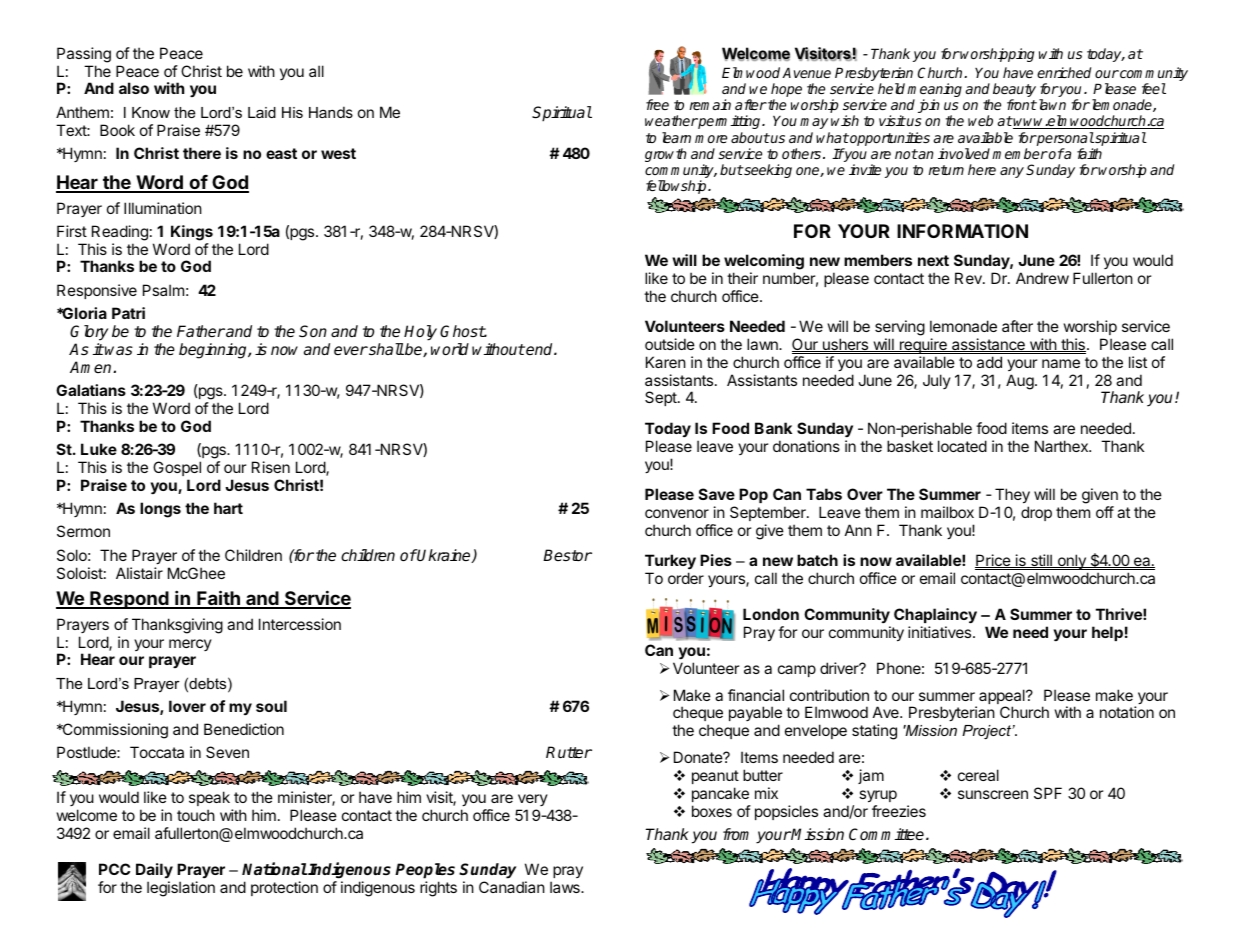  What do you see at coordinates (154, 870) in the screenshot?
I see `Daily` at bounding box center [154, 870].
